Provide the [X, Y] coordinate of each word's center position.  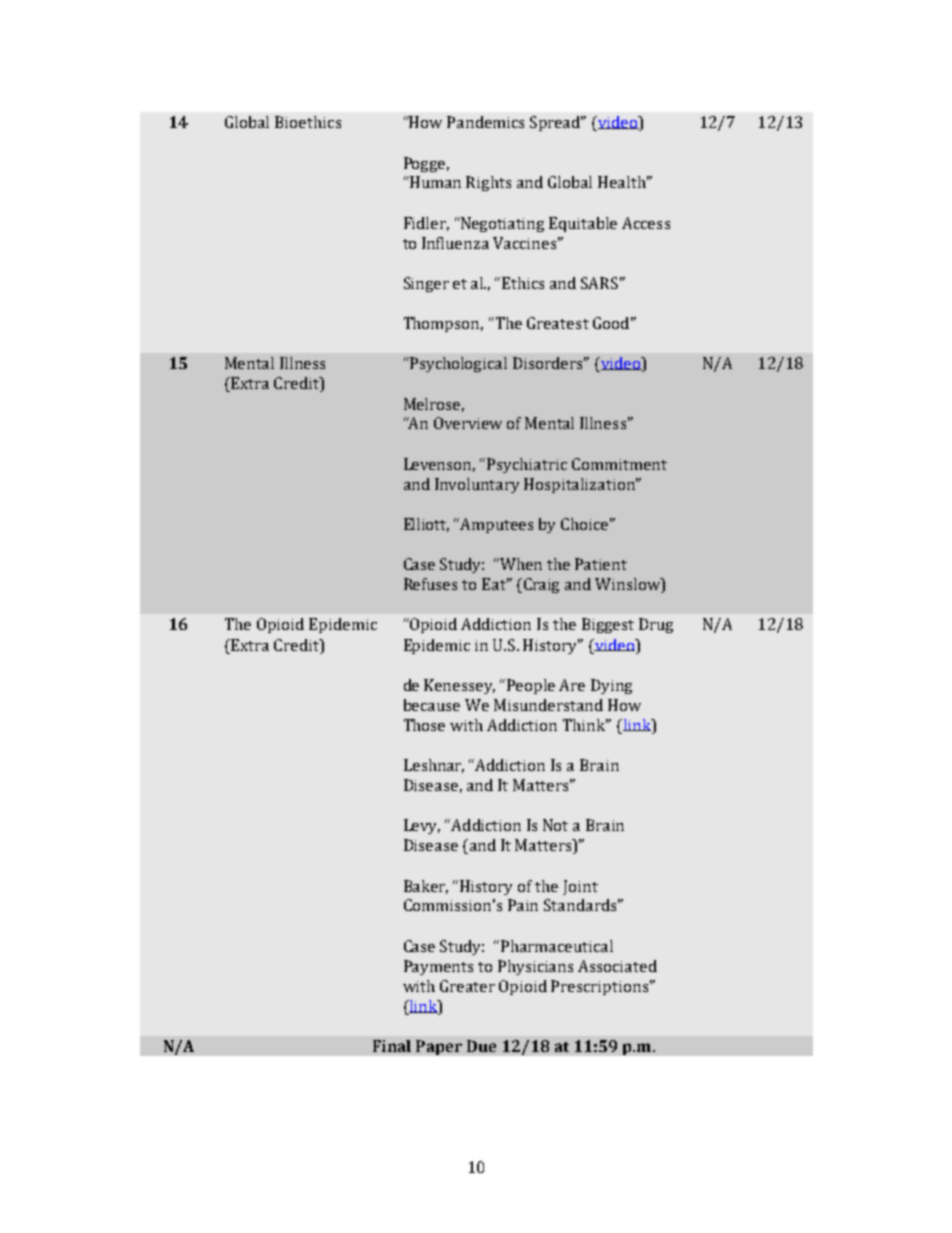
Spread [556, 123]
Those [424, 725]
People [531, 686]
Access [646, 223]
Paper [439, 1047]
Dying [611, 686]
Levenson [439, 465]
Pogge [426, 164]
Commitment [619, 464]
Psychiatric [527, 465]
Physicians [535, 967]
